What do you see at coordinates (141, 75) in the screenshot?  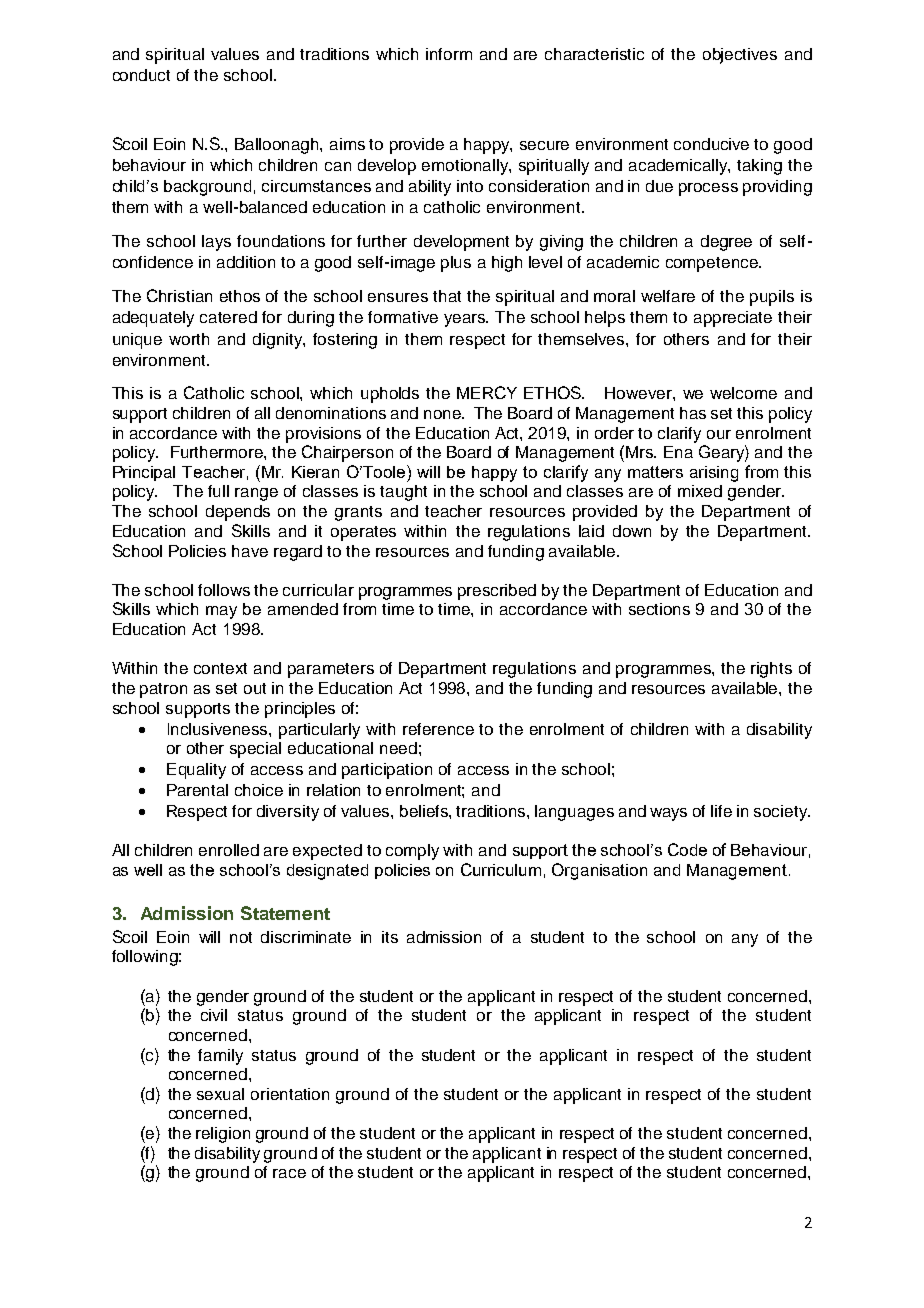 I see `conduct` at bounding box center [141, 75].
